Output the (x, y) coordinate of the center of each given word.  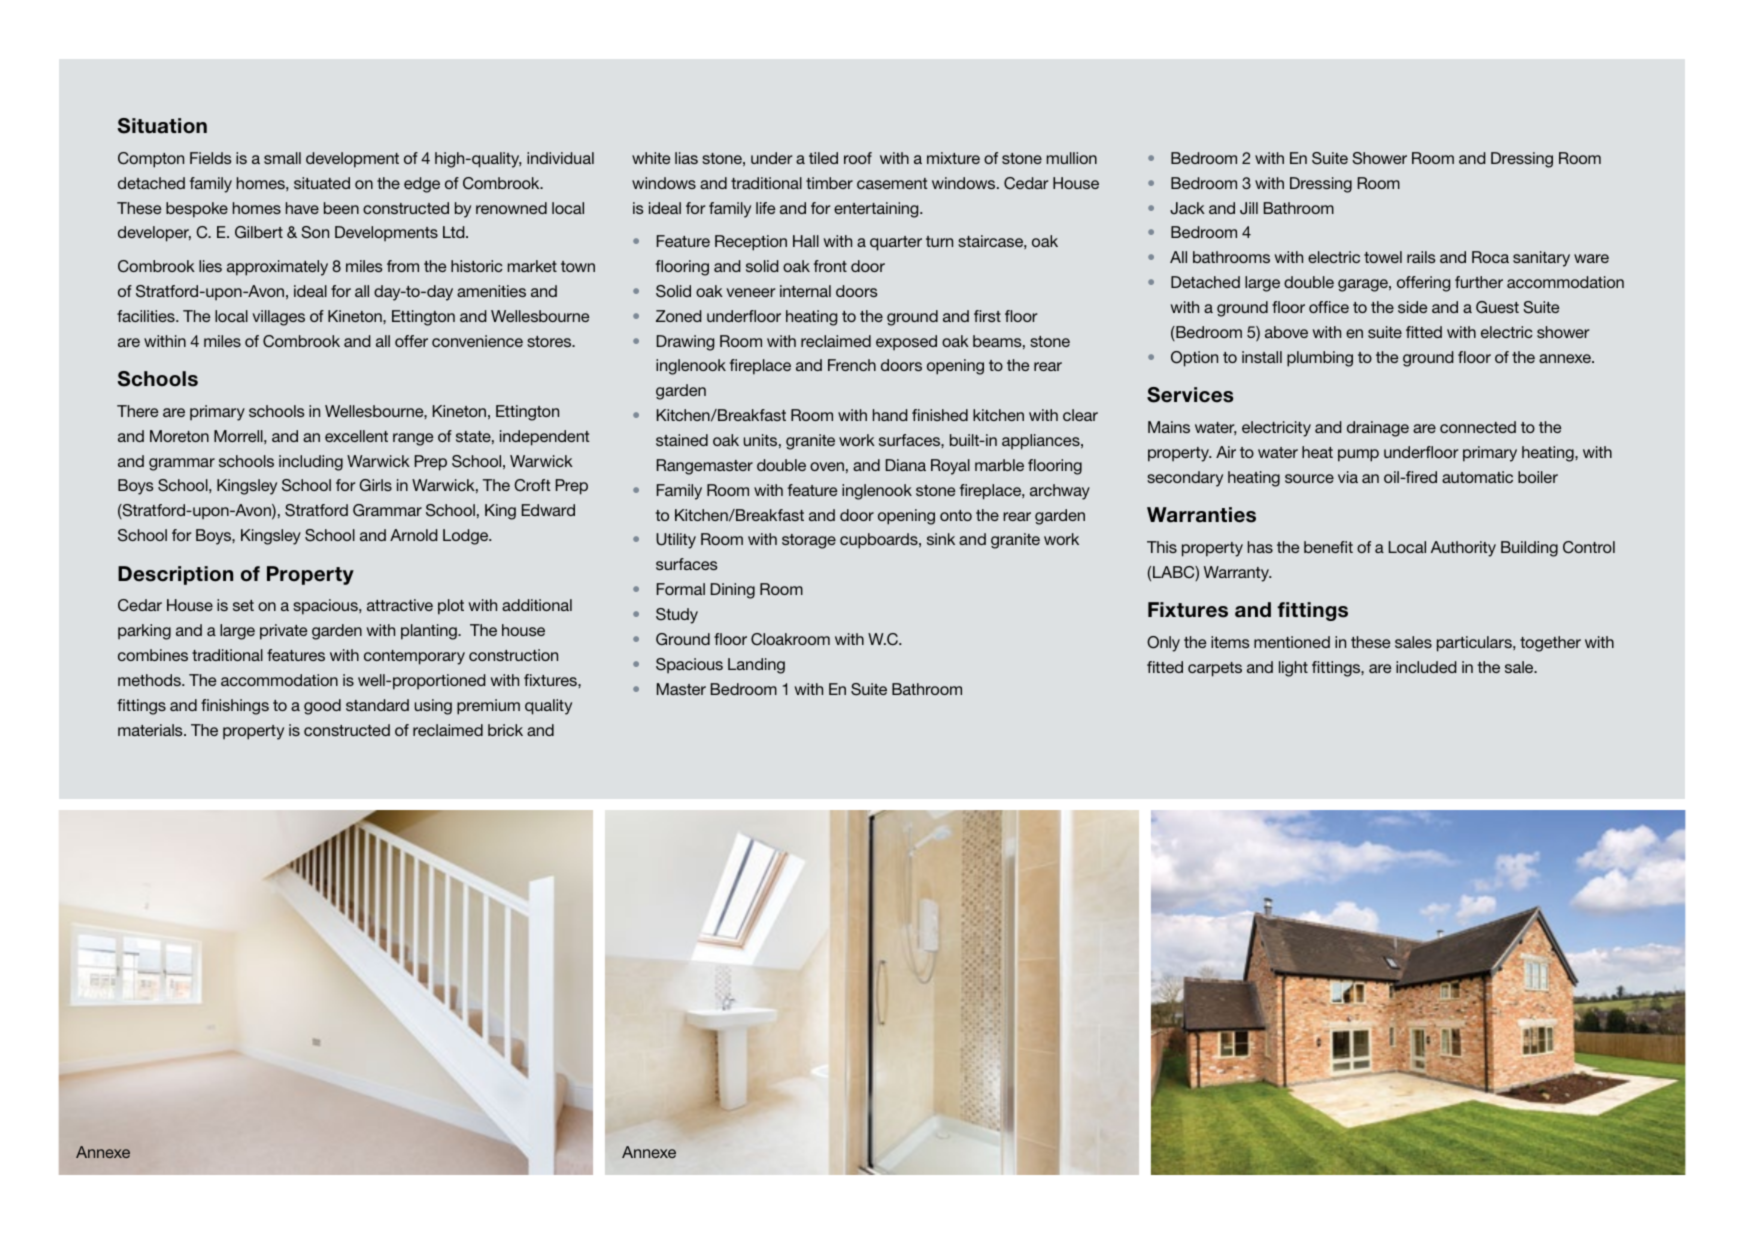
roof (858, 158)
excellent (356, 436)
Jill (1249, 208)
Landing (756, 666)
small (282, 158)
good (322, 707)
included (1426, 667)
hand (890, 415)
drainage (1378, 429)
